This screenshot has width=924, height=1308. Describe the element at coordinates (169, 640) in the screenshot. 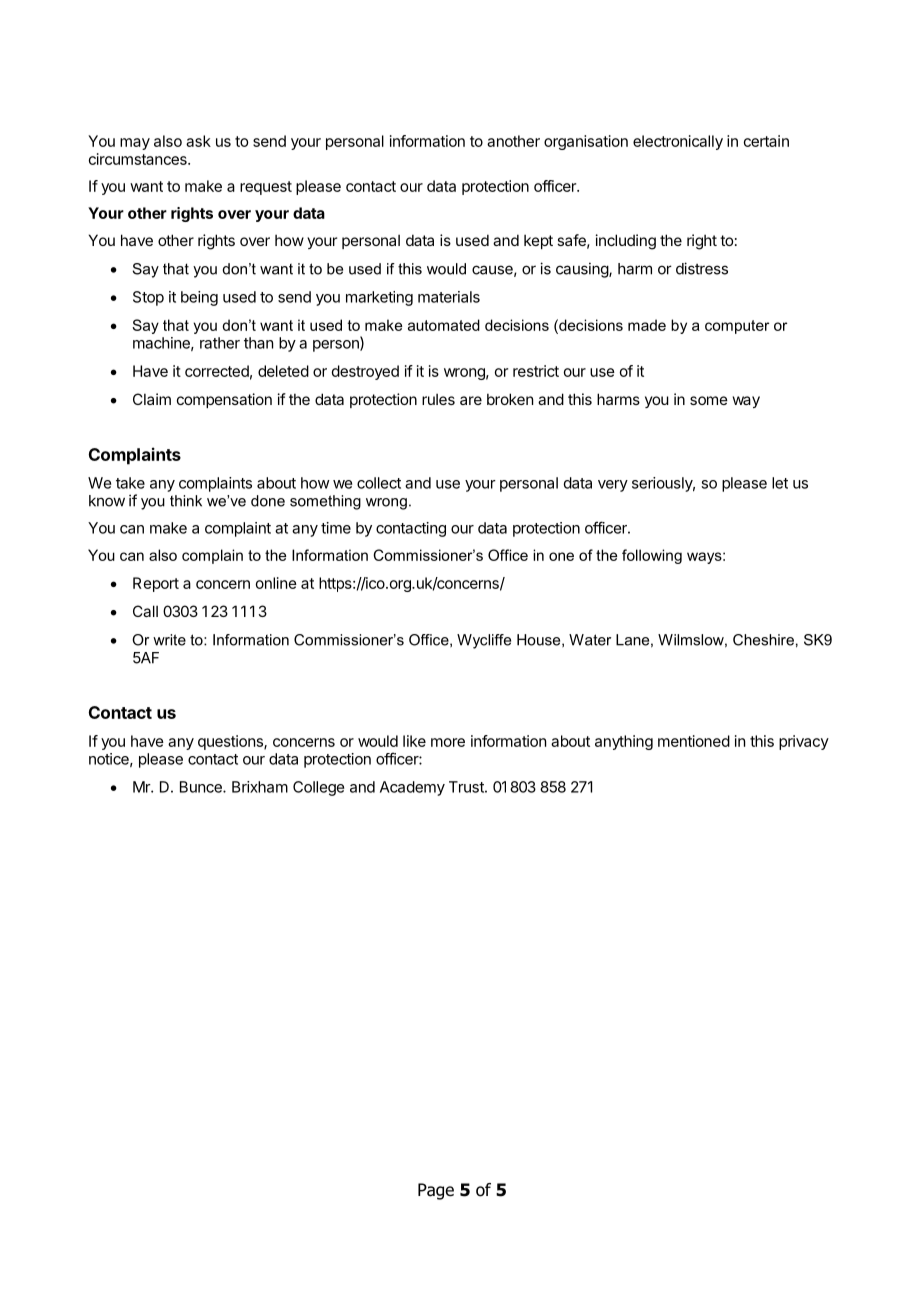

I see `write` at that location.
